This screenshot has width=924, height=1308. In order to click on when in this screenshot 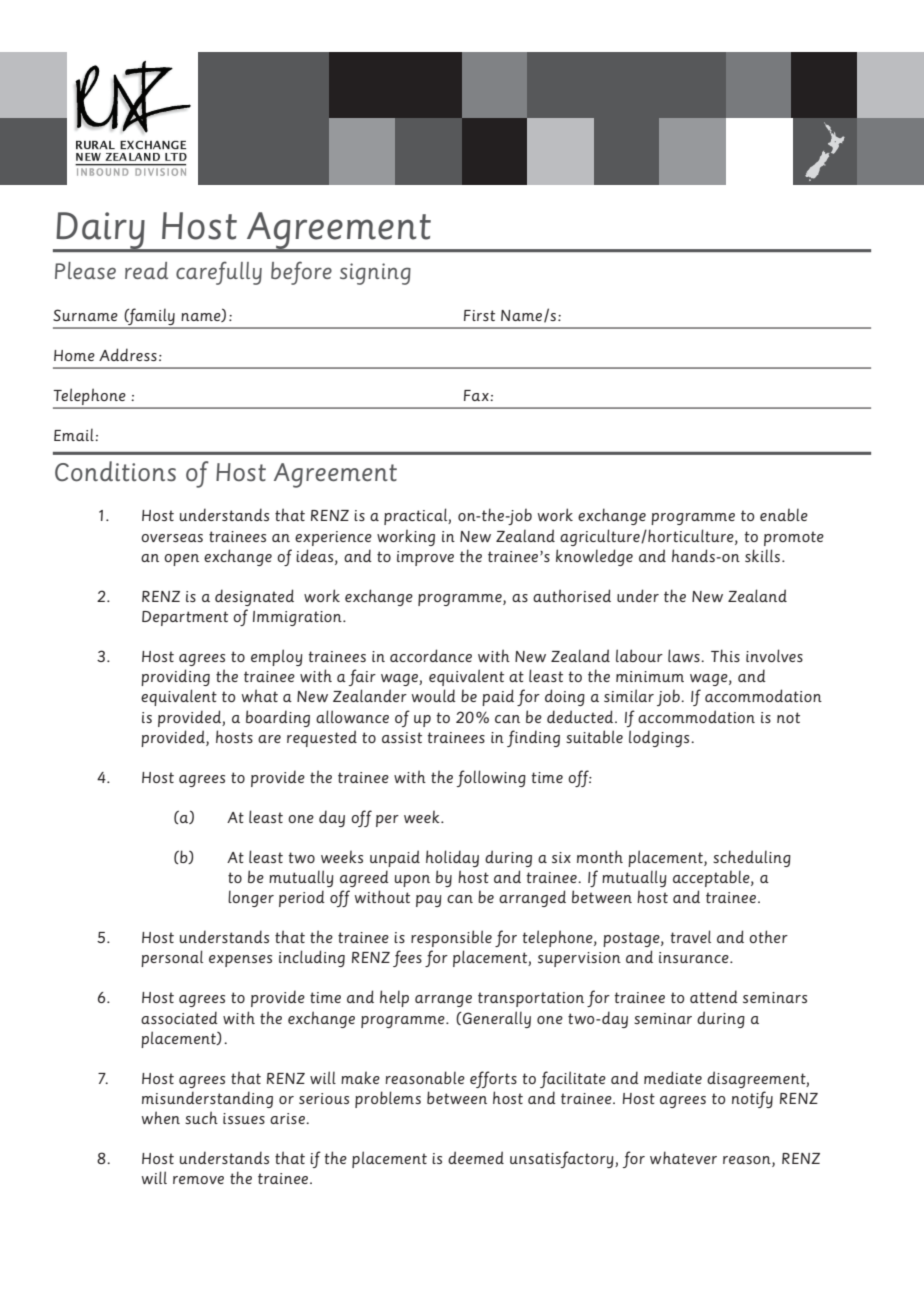, I will do `click(161, 1117)`.
